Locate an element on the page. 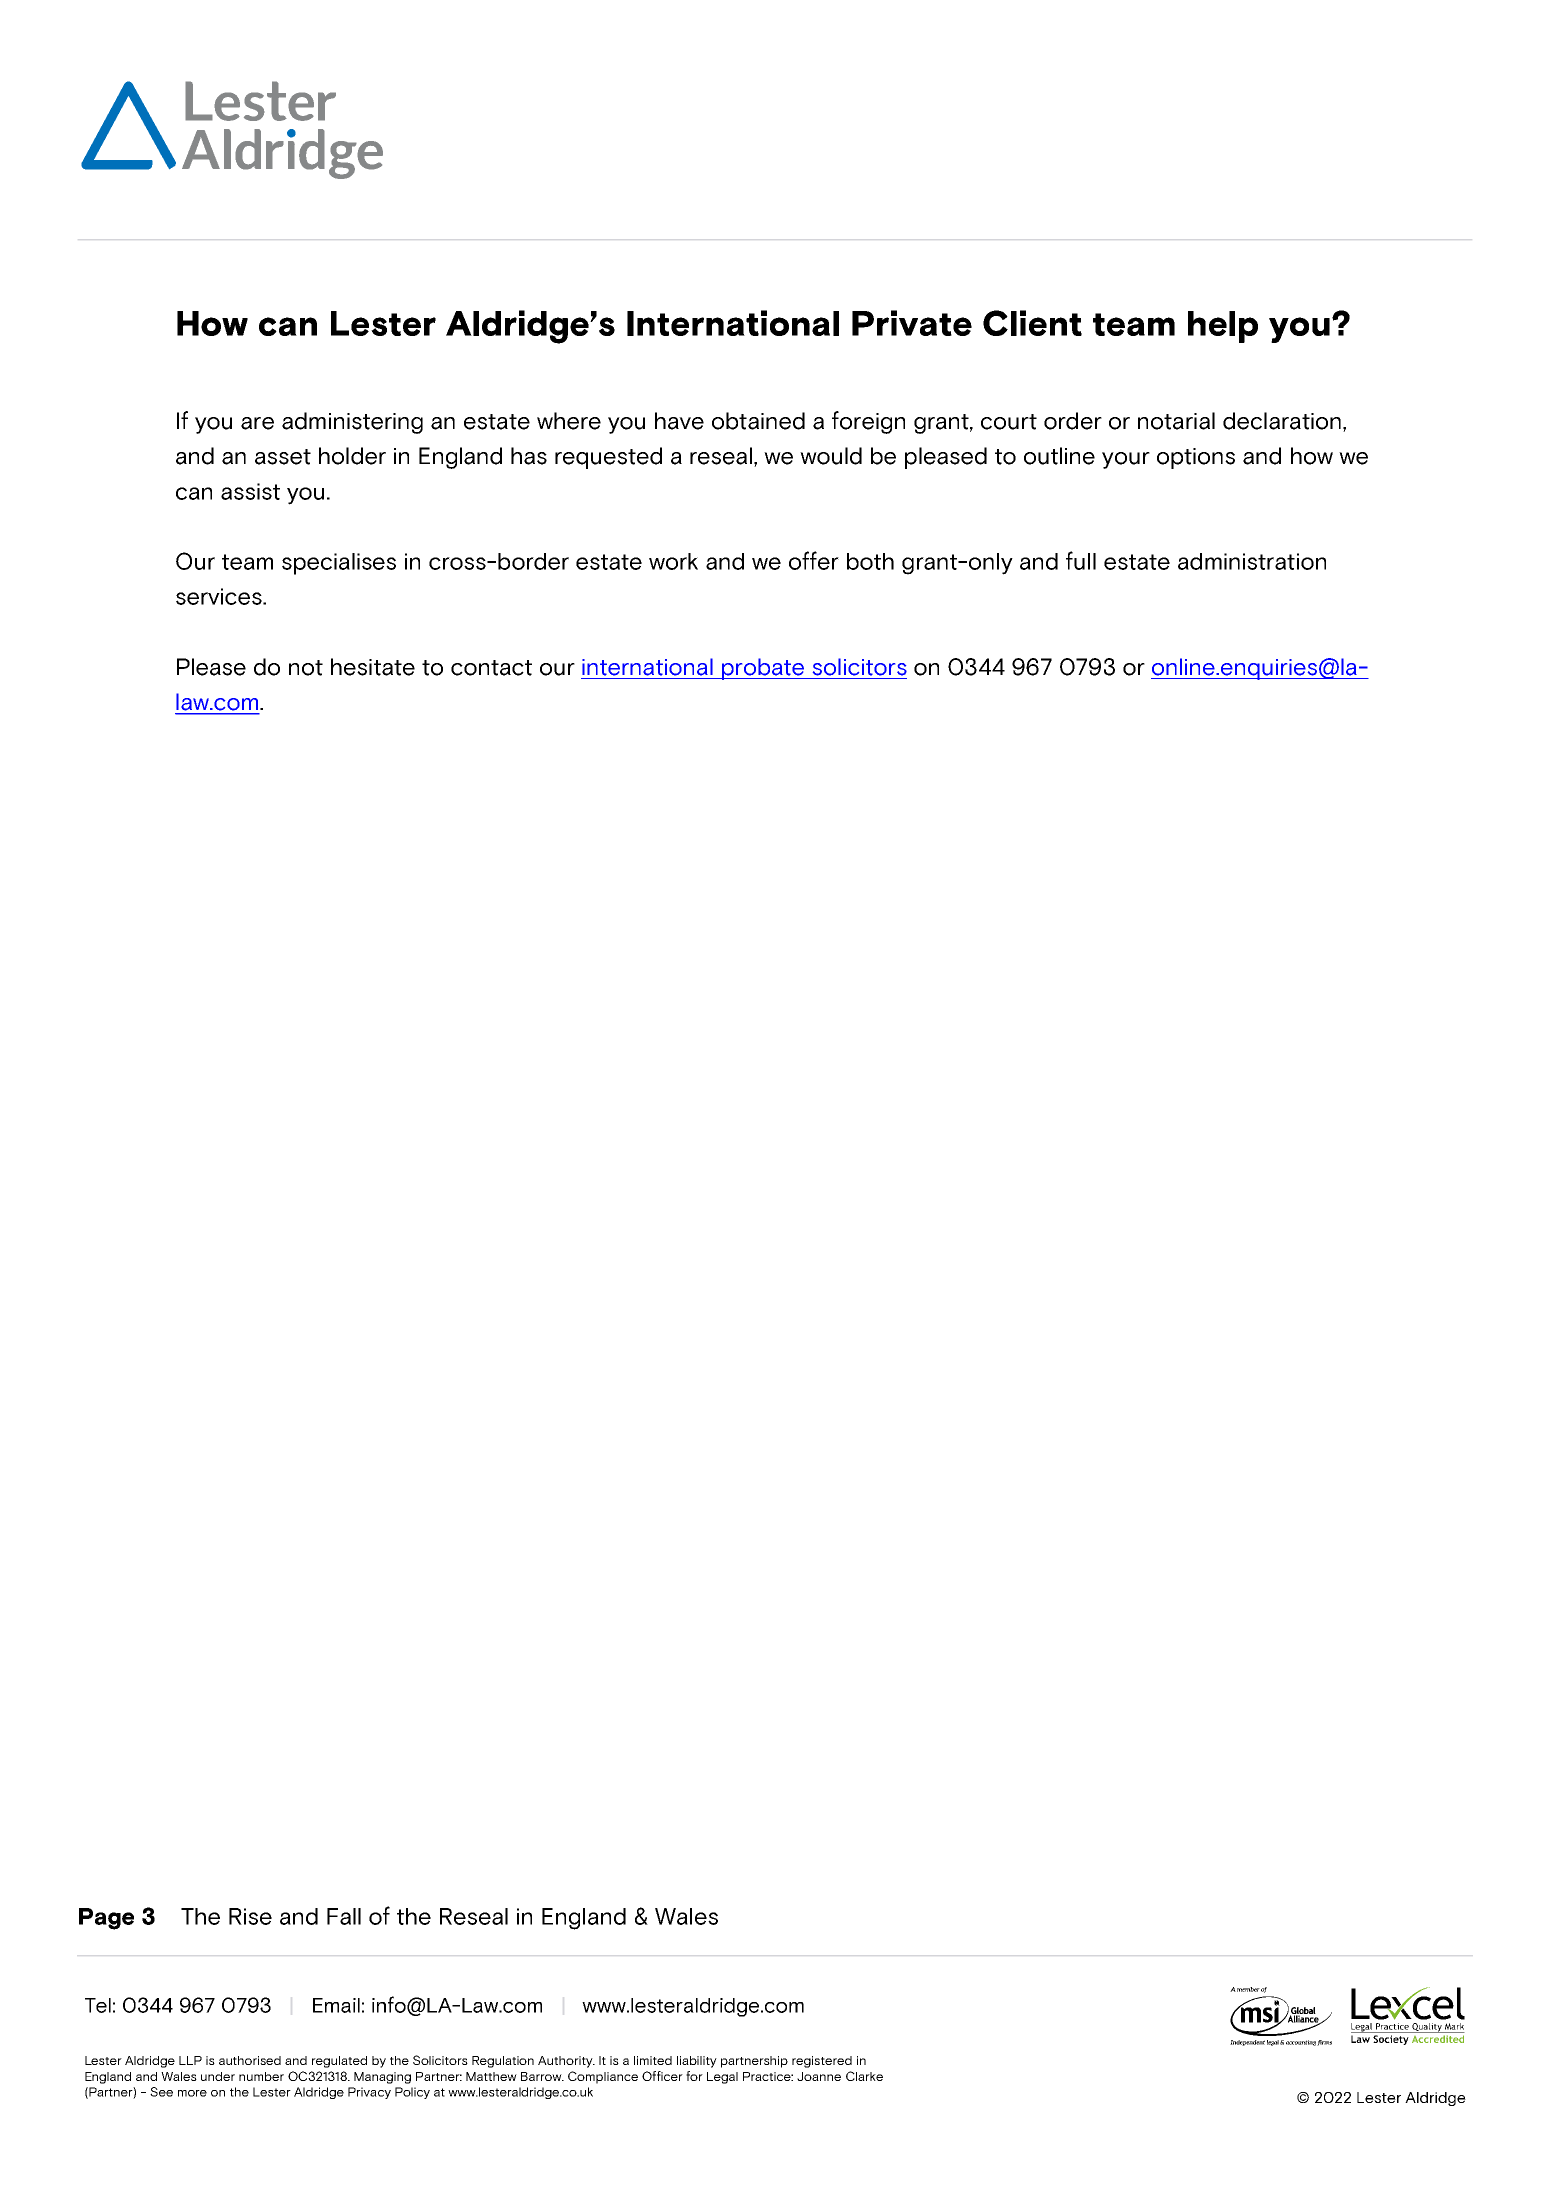  full is located at coordinates (1081, 560).
